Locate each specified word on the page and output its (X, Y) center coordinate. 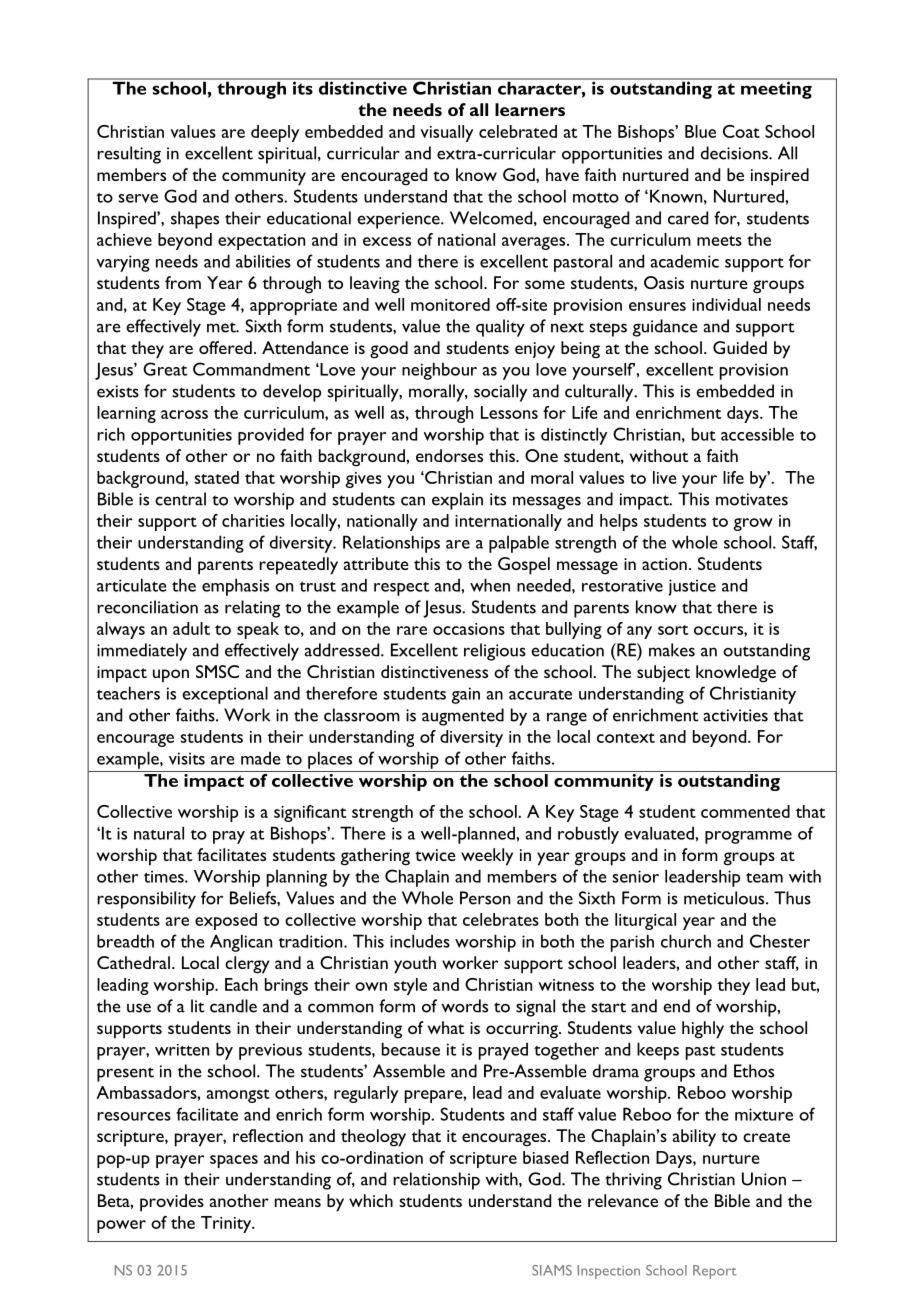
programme (748, 837)
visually (446, 133)
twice (435, 855)
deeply (275, 133)
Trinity (227, 1224)
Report (714, 1272)
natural (159, 833)
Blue (700, 131)
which (371, 1200)
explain (457, 501)
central (180, 499)
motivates (752, 499)
